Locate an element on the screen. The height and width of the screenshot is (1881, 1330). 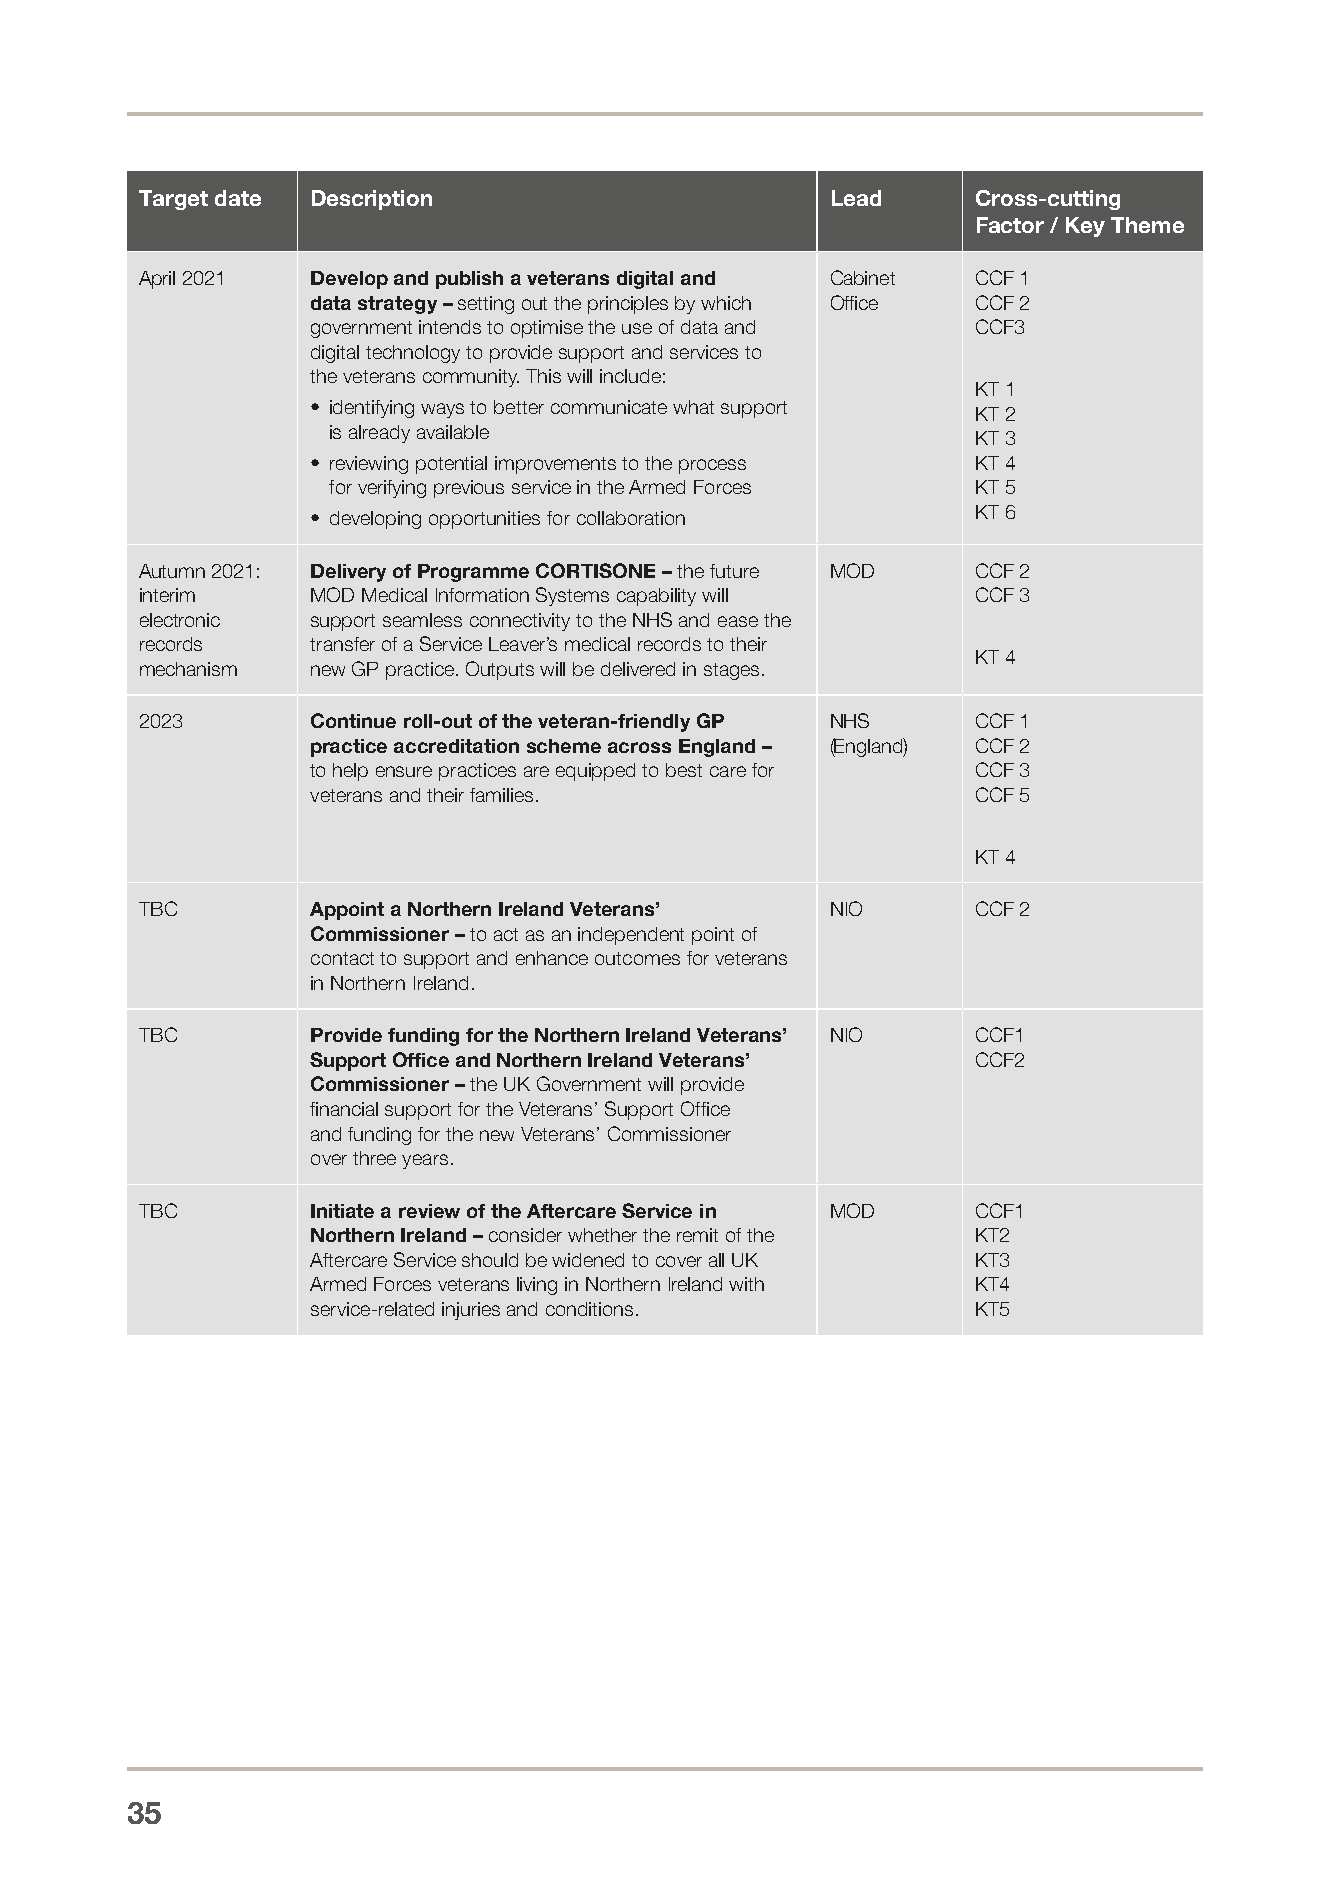
outcomes is located at coordinates (637, 958).
